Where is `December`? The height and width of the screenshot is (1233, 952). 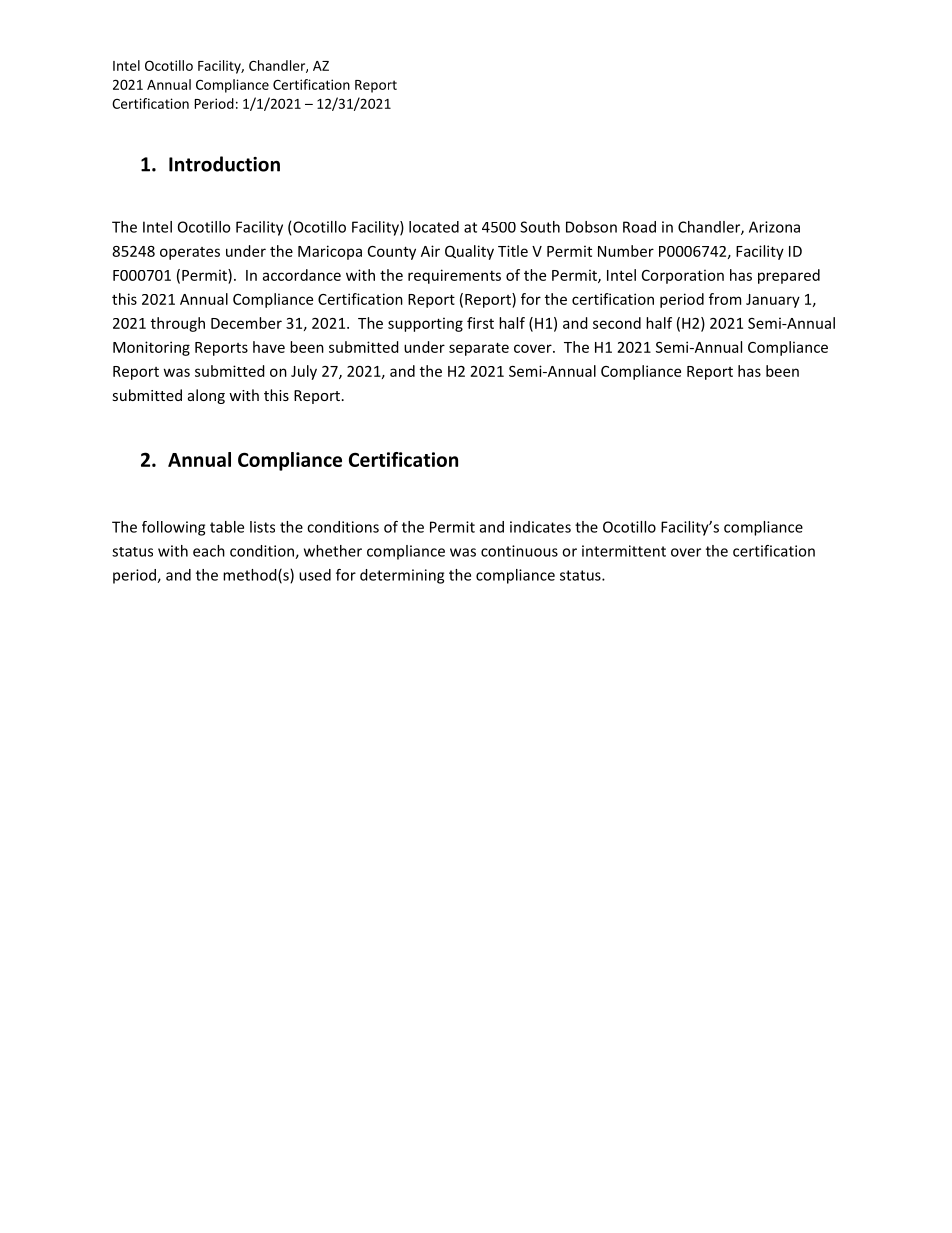 December is located at coordinates (246, 323).
